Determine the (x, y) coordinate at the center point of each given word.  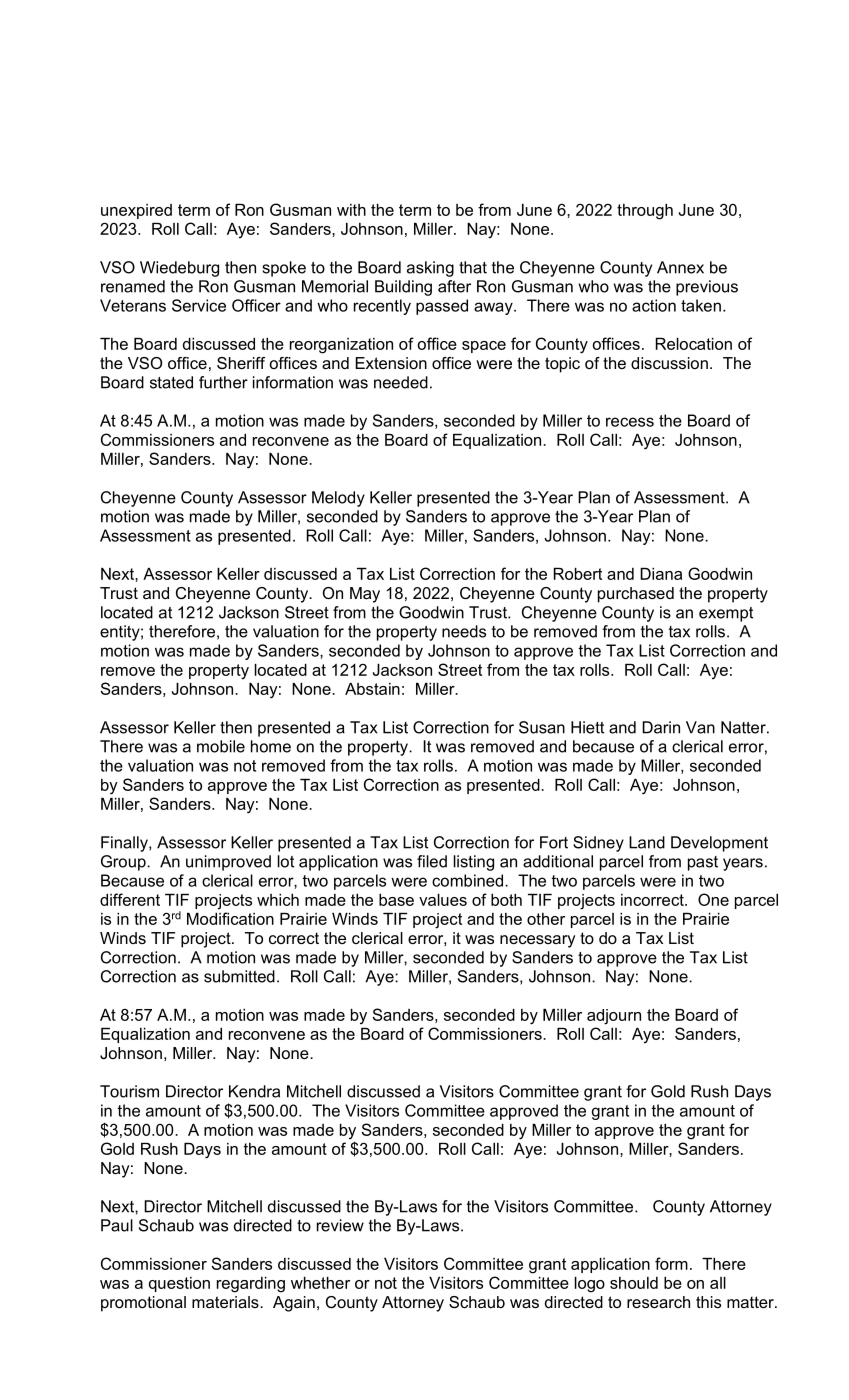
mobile (221, 746)
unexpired (136, 211)
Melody (338, 499)
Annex (680, 267)
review (340, 1225)
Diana (661, 574)
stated (171, 382)
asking (430, 269)
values (443, 900)
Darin (661, 727)
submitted (239, 976)
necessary (538, 941)
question (179, 1284)
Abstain (372, 689)
